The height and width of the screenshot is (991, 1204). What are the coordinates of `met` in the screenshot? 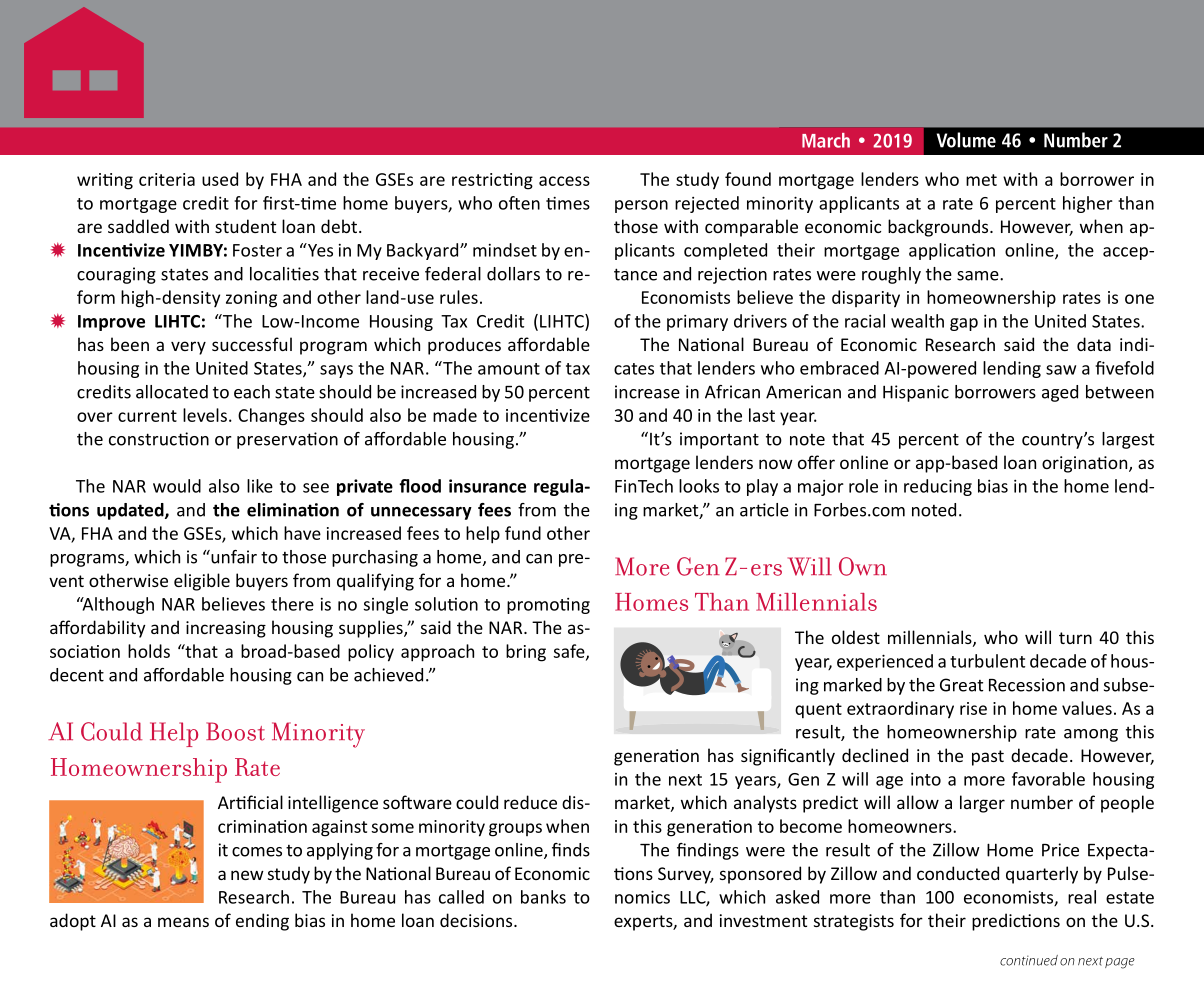 It's located at (981, 180).
